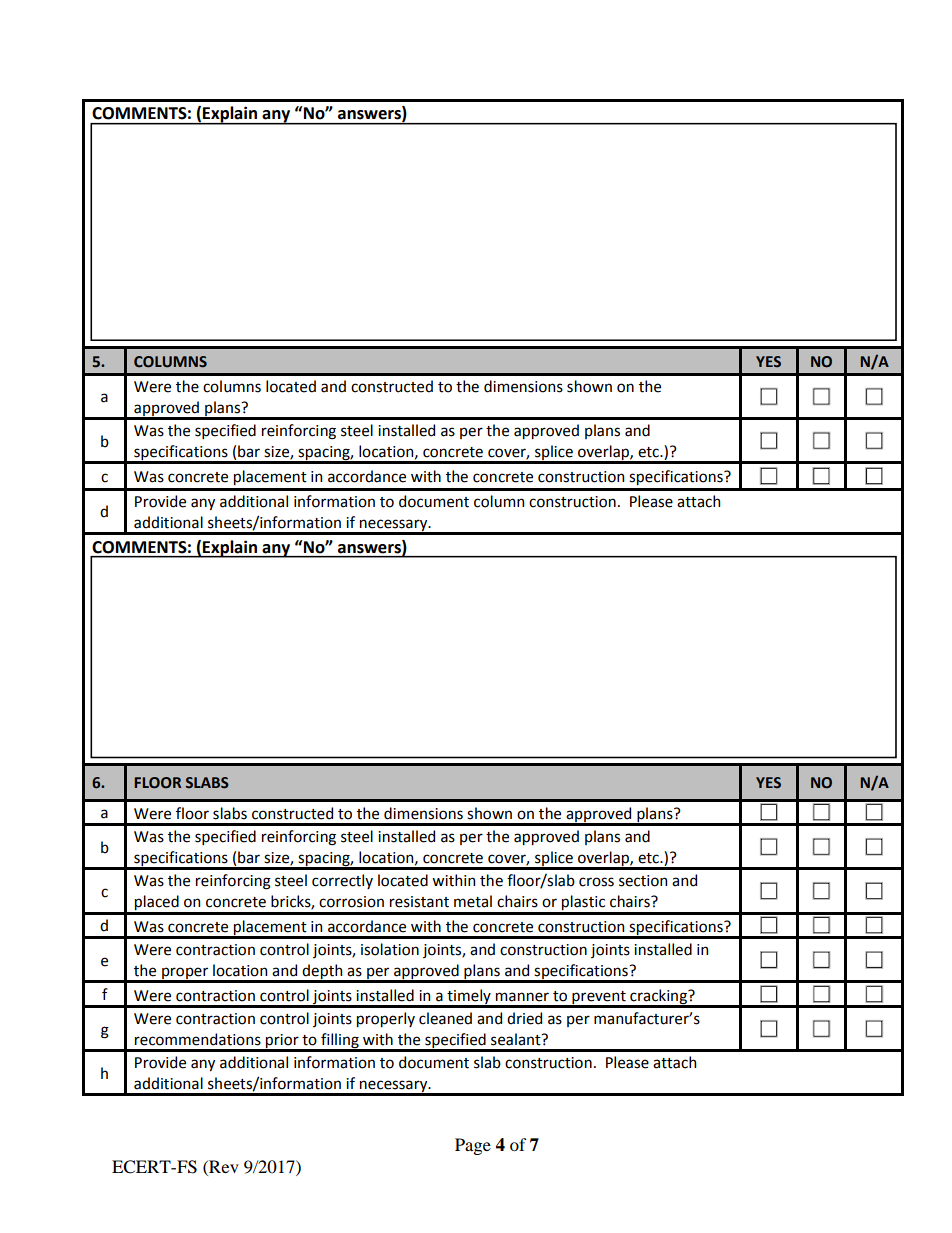 Image resolution: width=952 pixels, height=1233 pixels. Describe the element at coordinates (473, 901) in the screenshot. I see `metal` at that location.
